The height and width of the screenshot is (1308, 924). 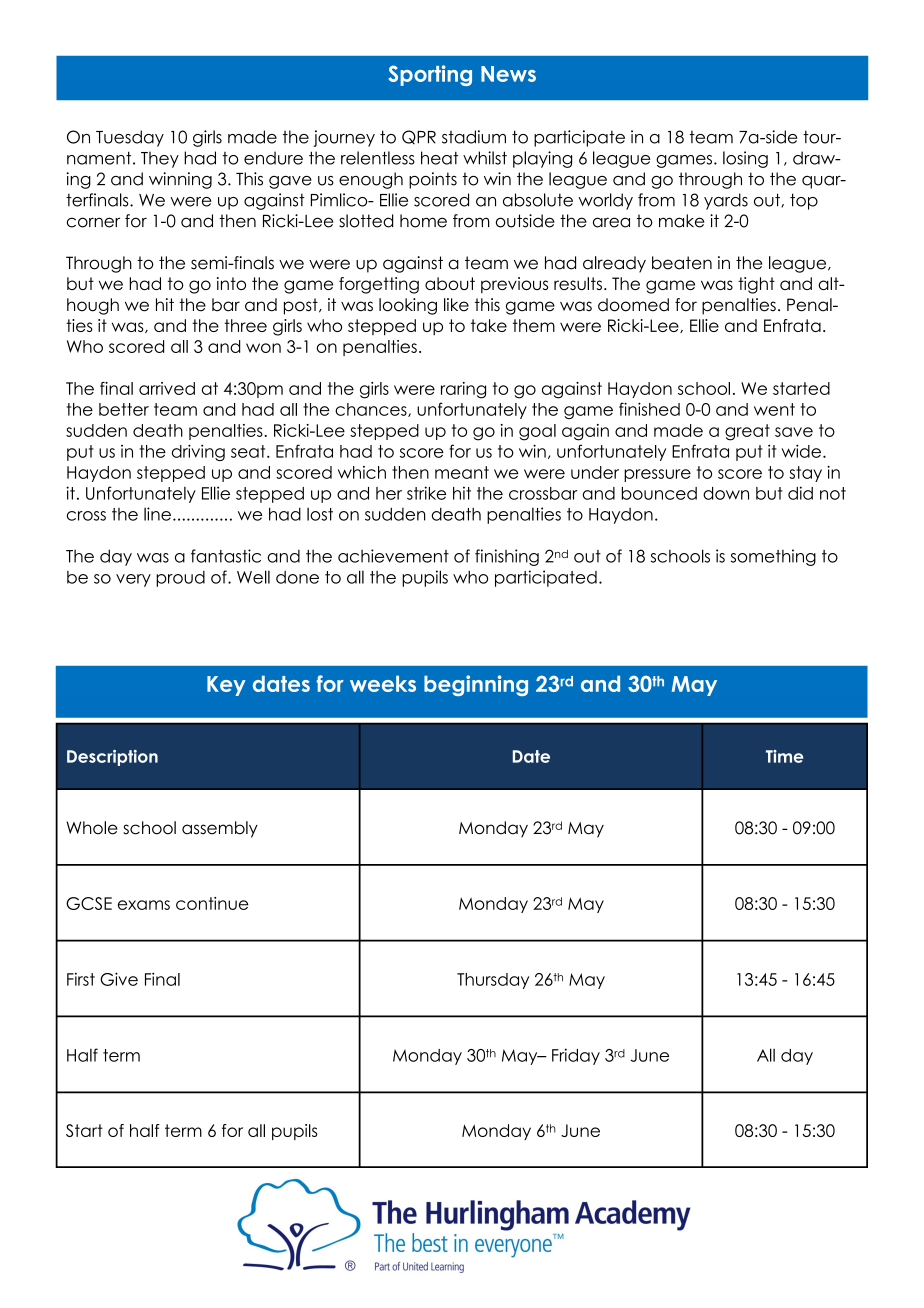 What do you see at coordinates (130, 138) in the screenshot?
I see `Tuesday` at bounding box center [130, 138].
